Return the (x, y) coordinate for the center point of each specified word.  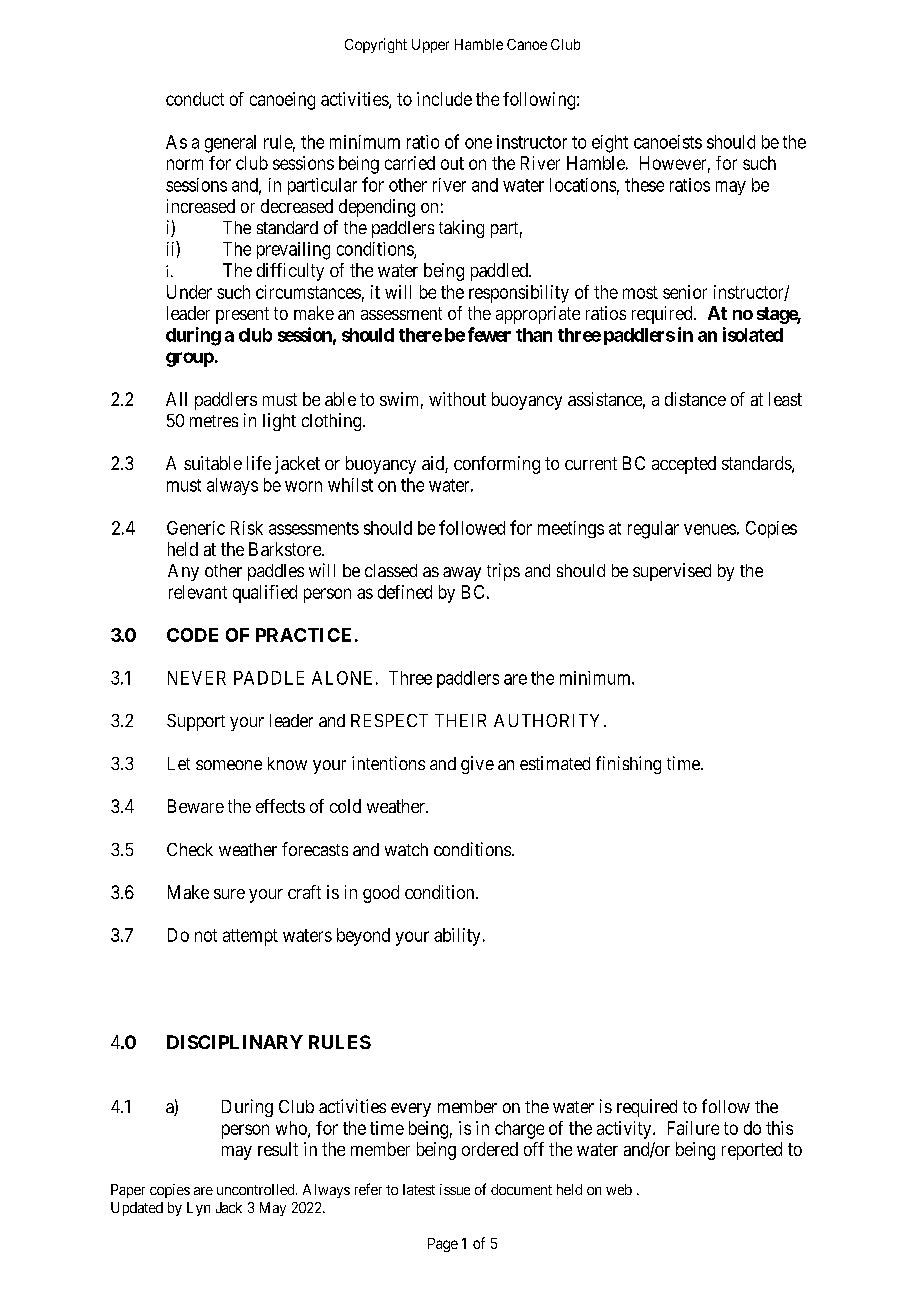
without (457, 399)
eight (610, 144)
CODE (192, 635)
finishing (628, 765)
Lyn (198, 1209)
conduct (195, 99)
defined (405, 592)
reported (752, 1151)
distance (695, 399)
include (444, 99)
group (190, 359)
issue (455, 1189)
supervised (672, 572)
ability (457, 937)
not (206, 935)
